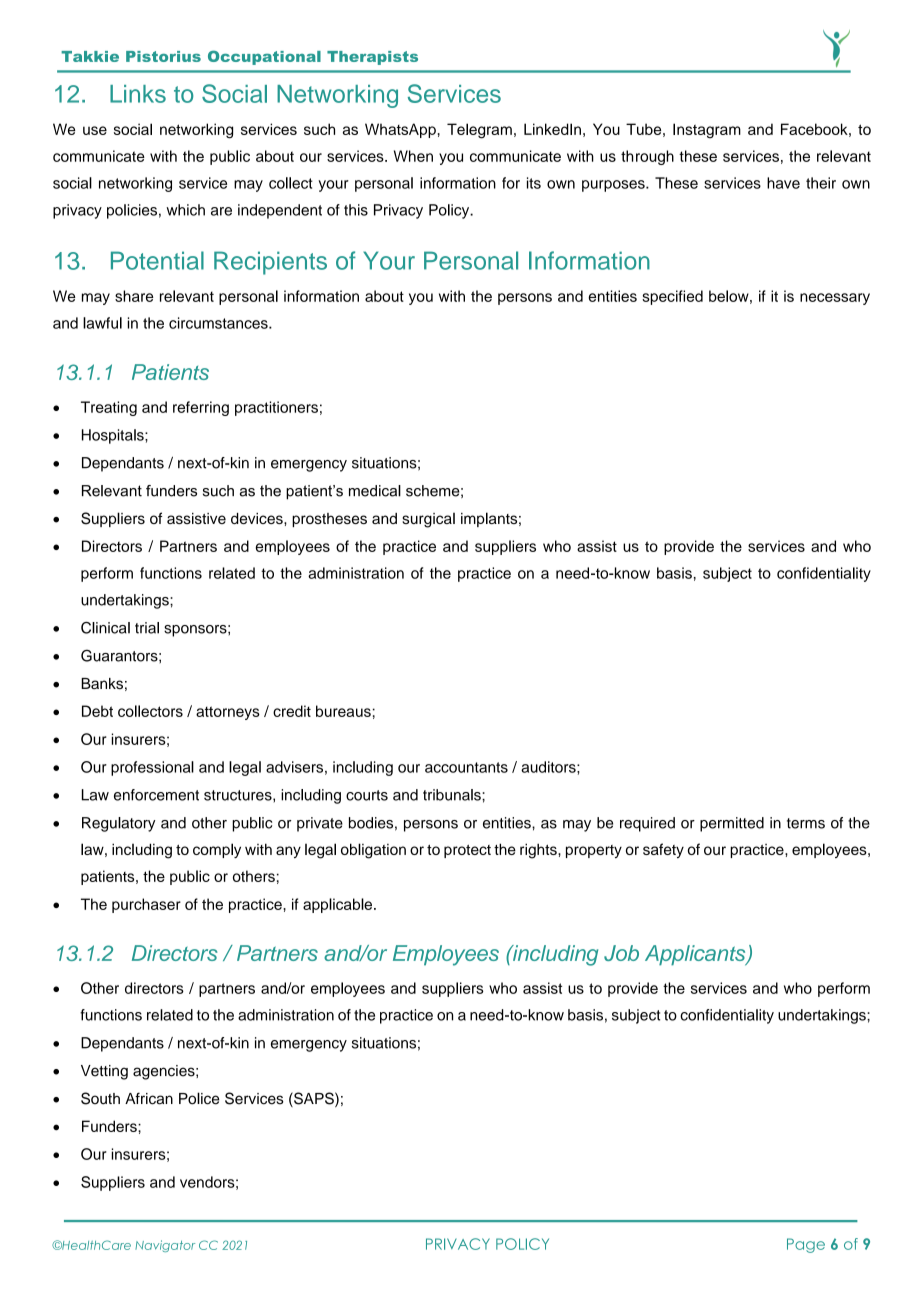 The height and width of the page is (1308, 924). What do you see at coordinates (707, 131) in the page?
I see `Instagram` at bounding box center [707, 131].
